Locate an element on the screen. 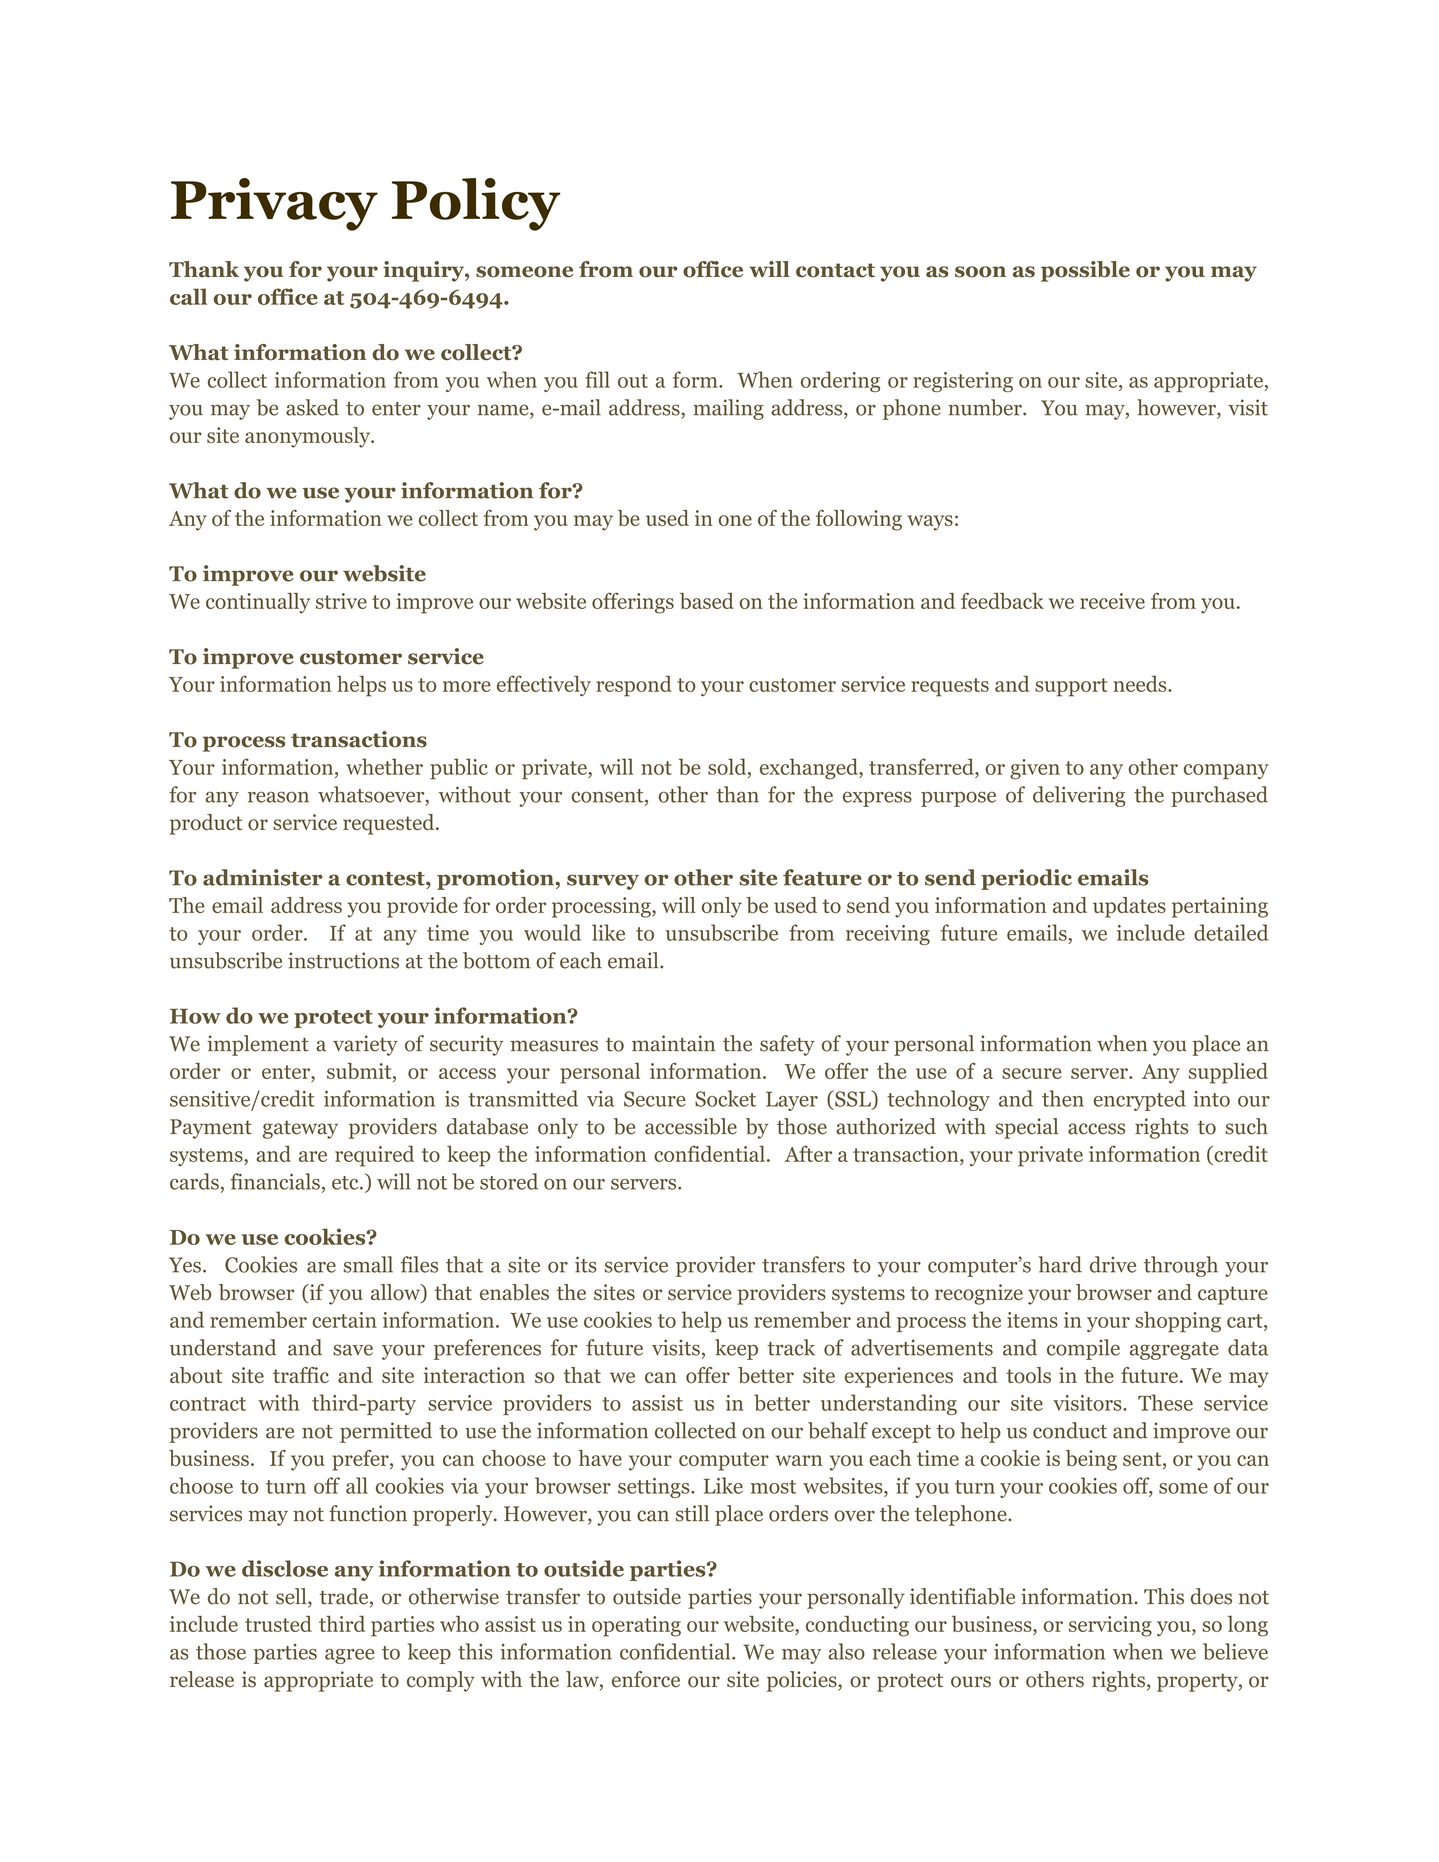  operating is located at coordinates (636, 1626).
